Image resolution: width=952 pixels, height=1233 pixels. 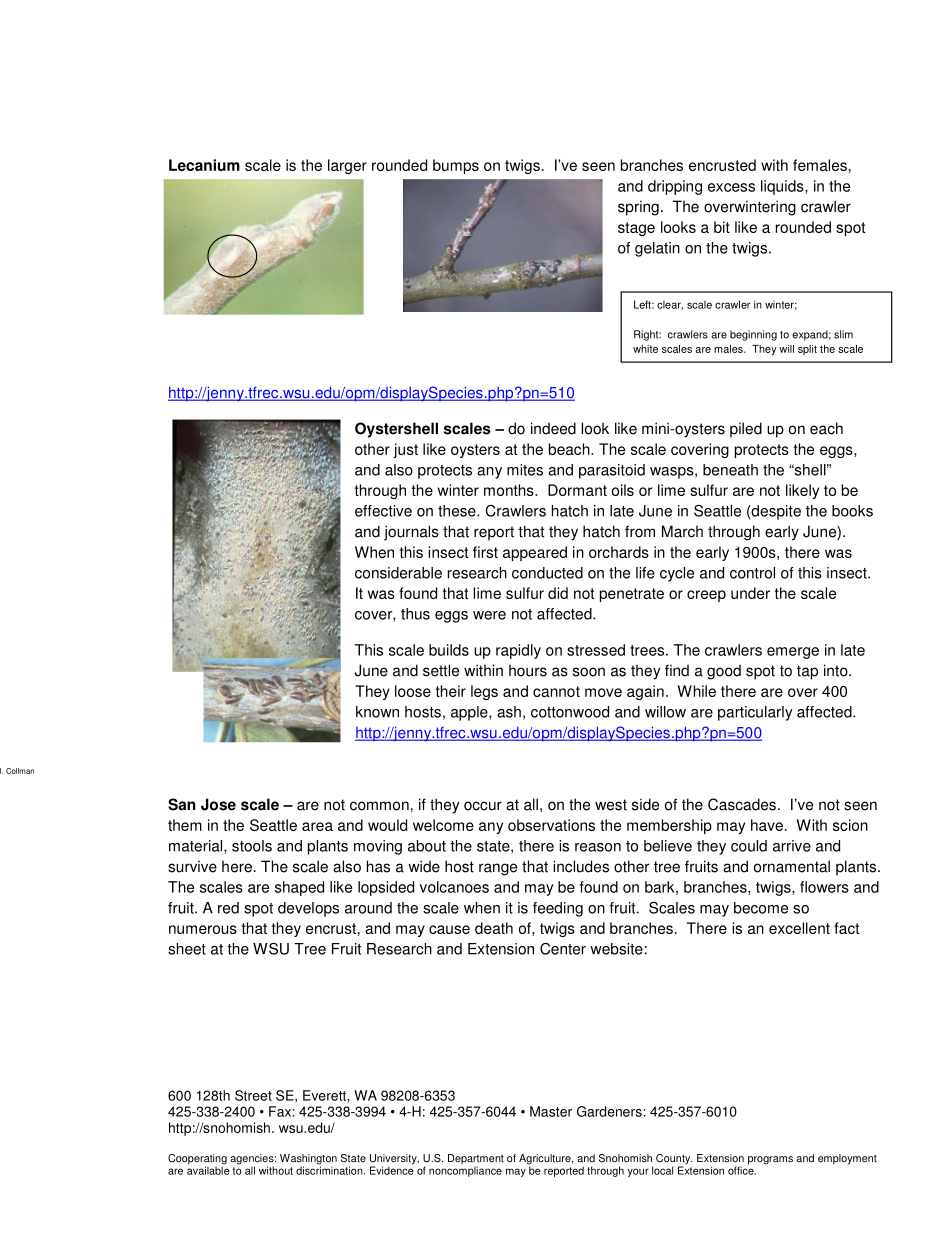 I want to click on hours, so click(x=528, y=670).
